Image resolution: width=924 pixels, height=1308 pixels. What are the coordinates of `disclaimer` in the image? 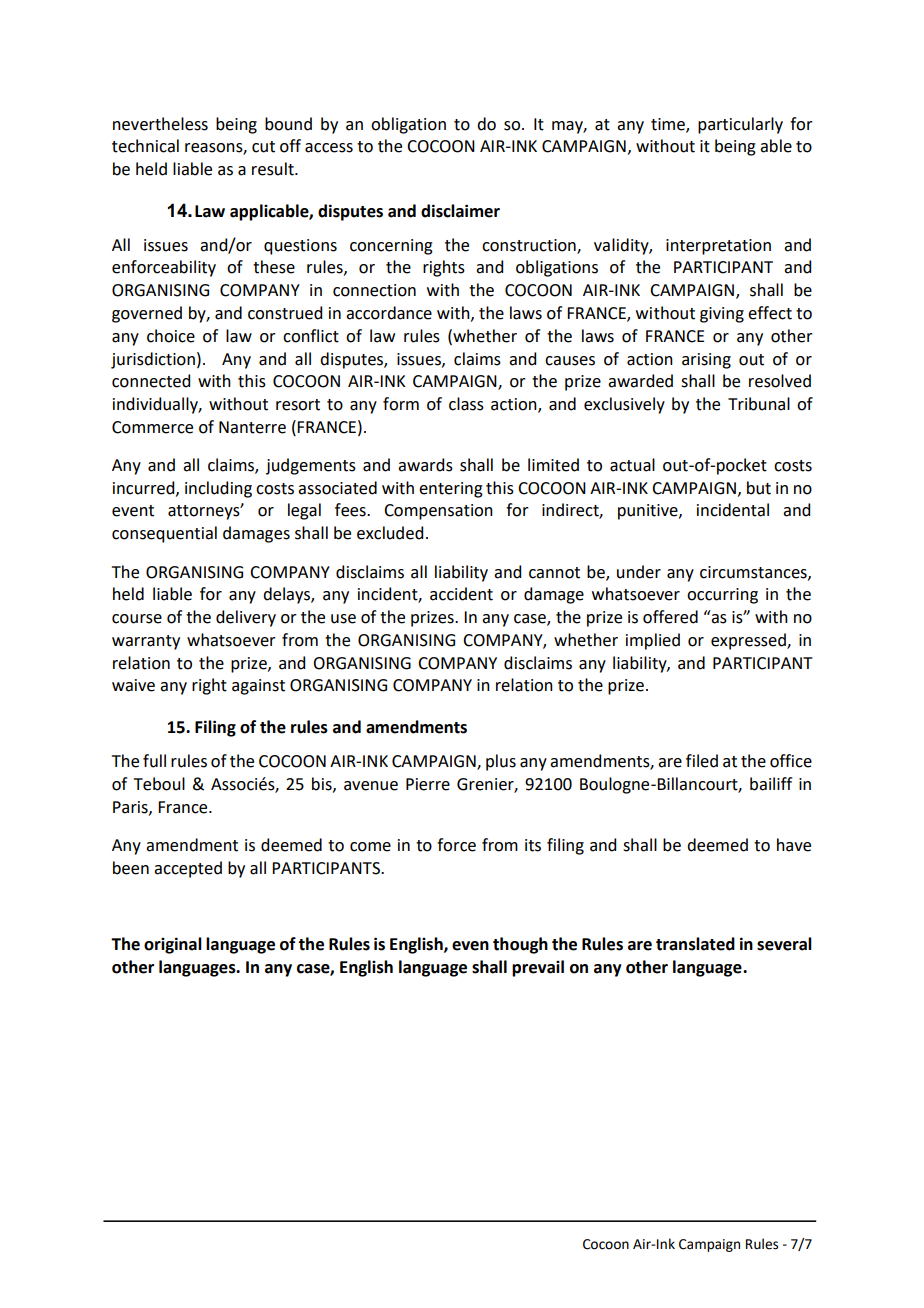 It's located at (460, 211).
